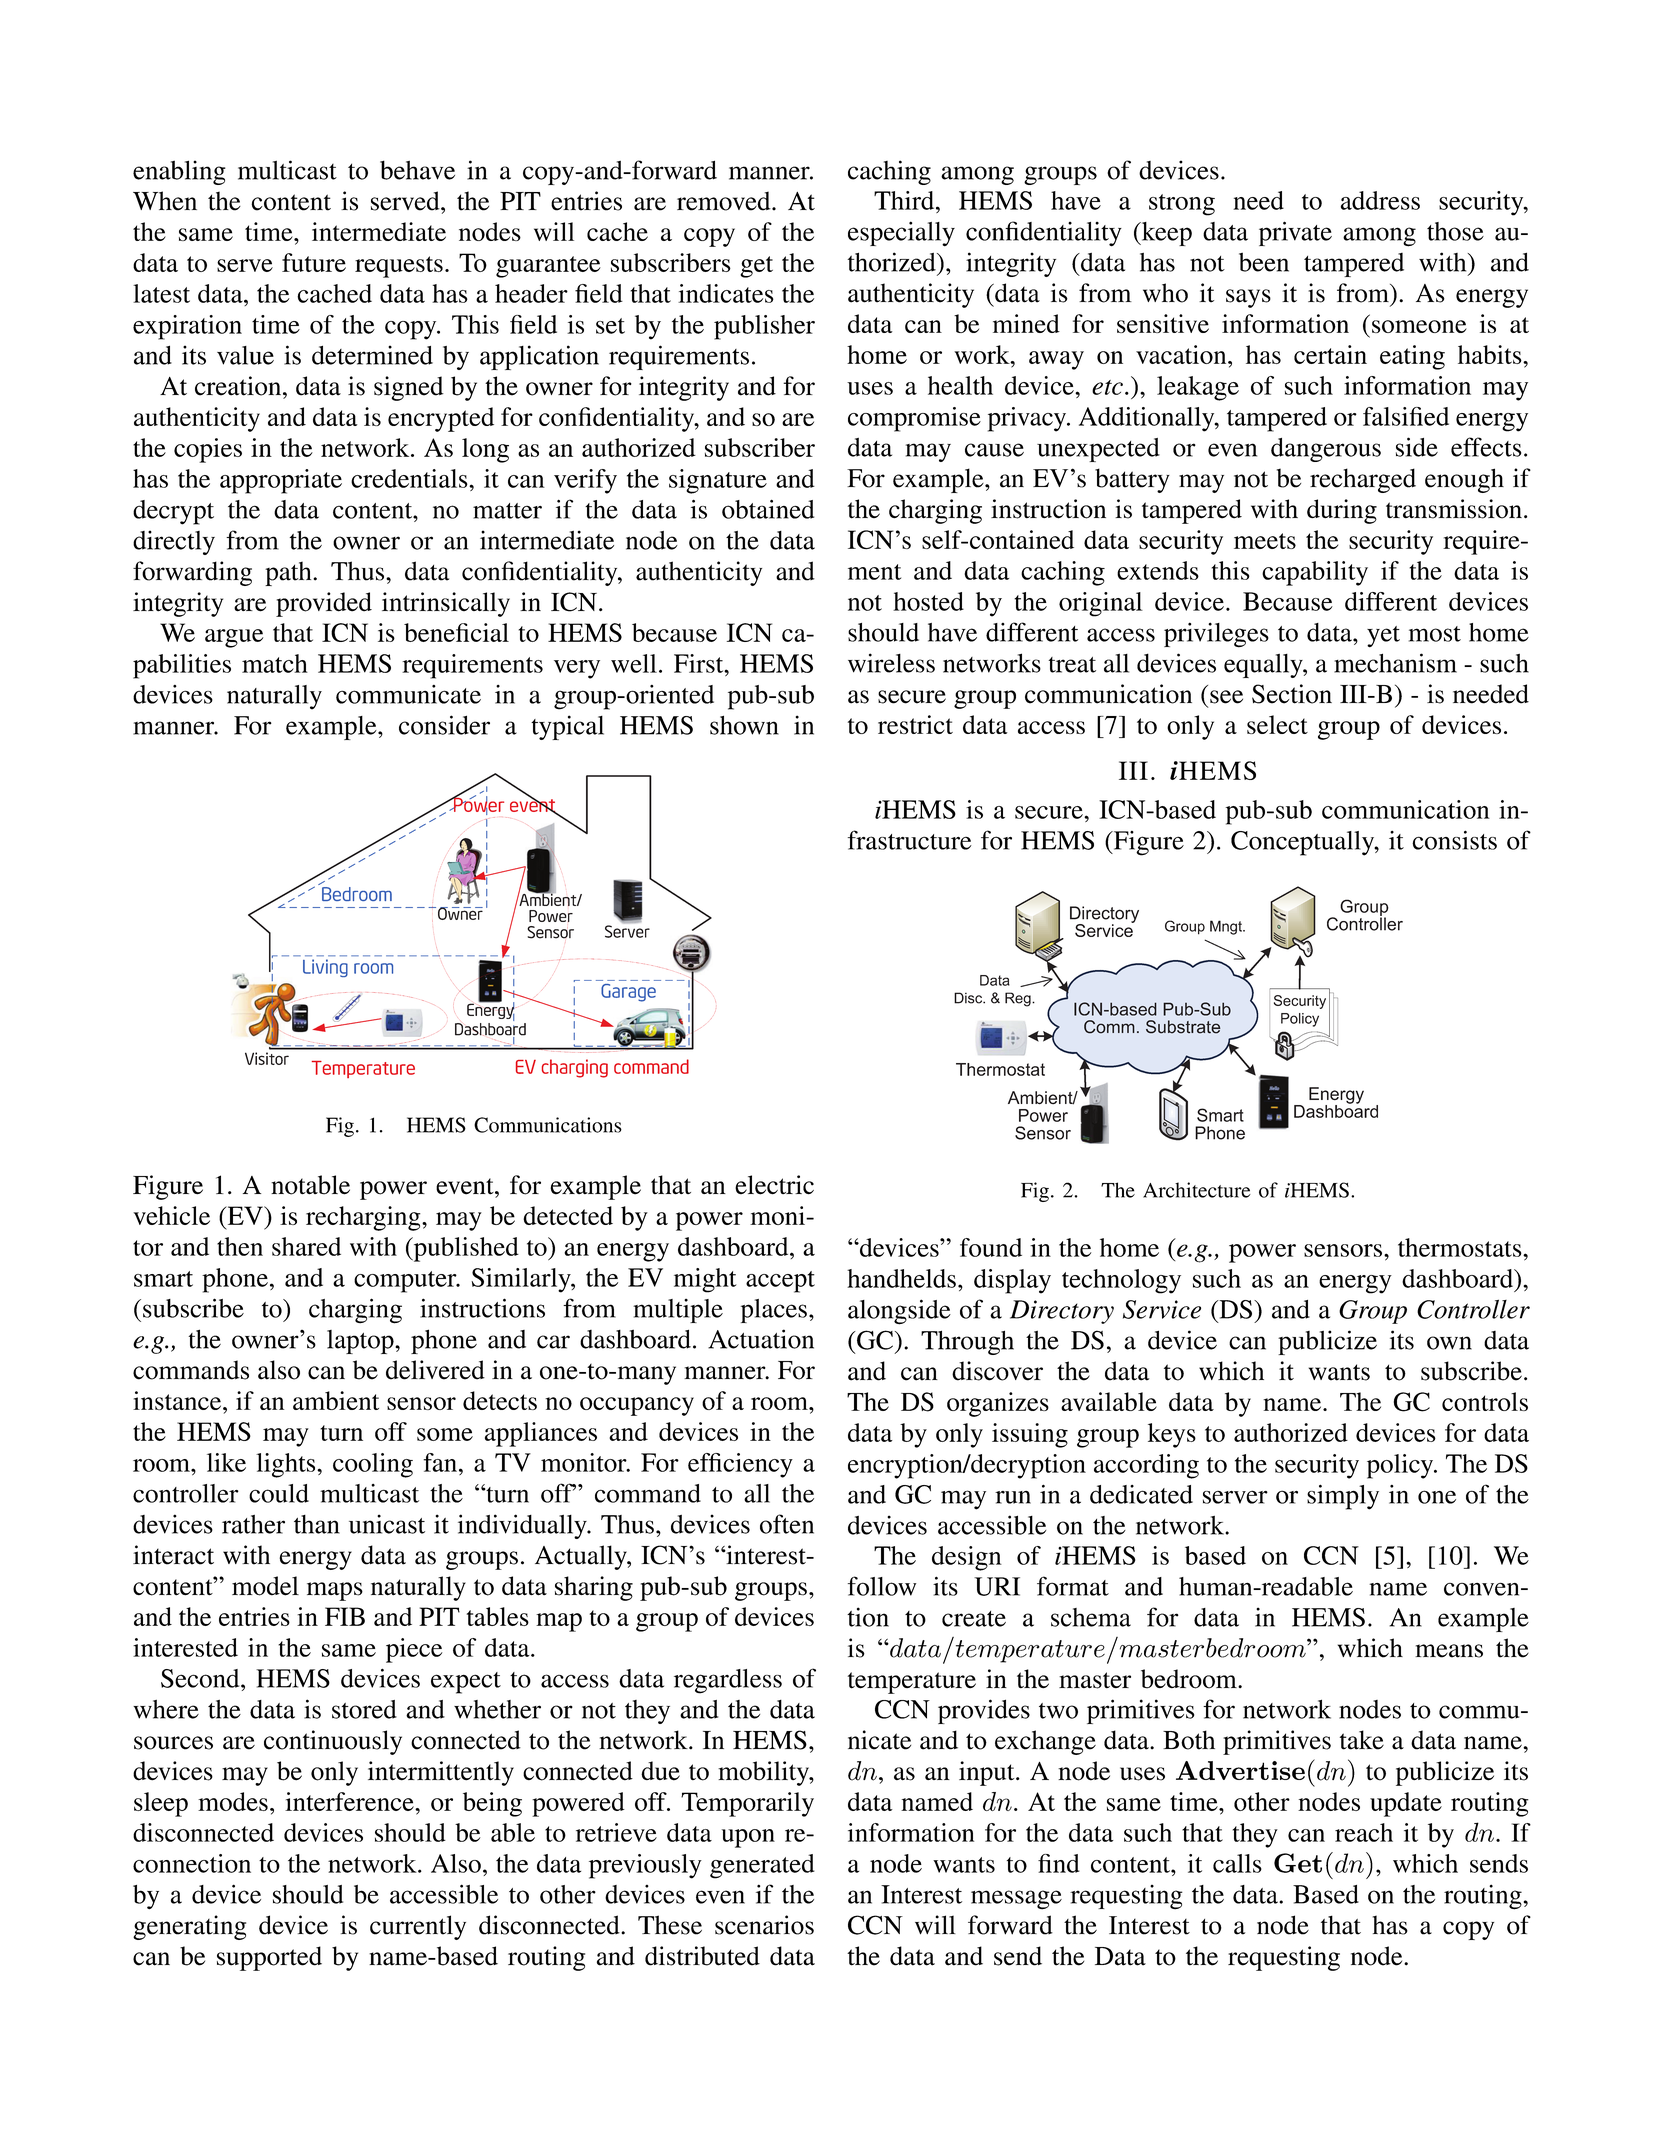  What do you see at coordinates (1295, 233) in the screenshot?
I see `private` at bounding box center [1295, 233].
